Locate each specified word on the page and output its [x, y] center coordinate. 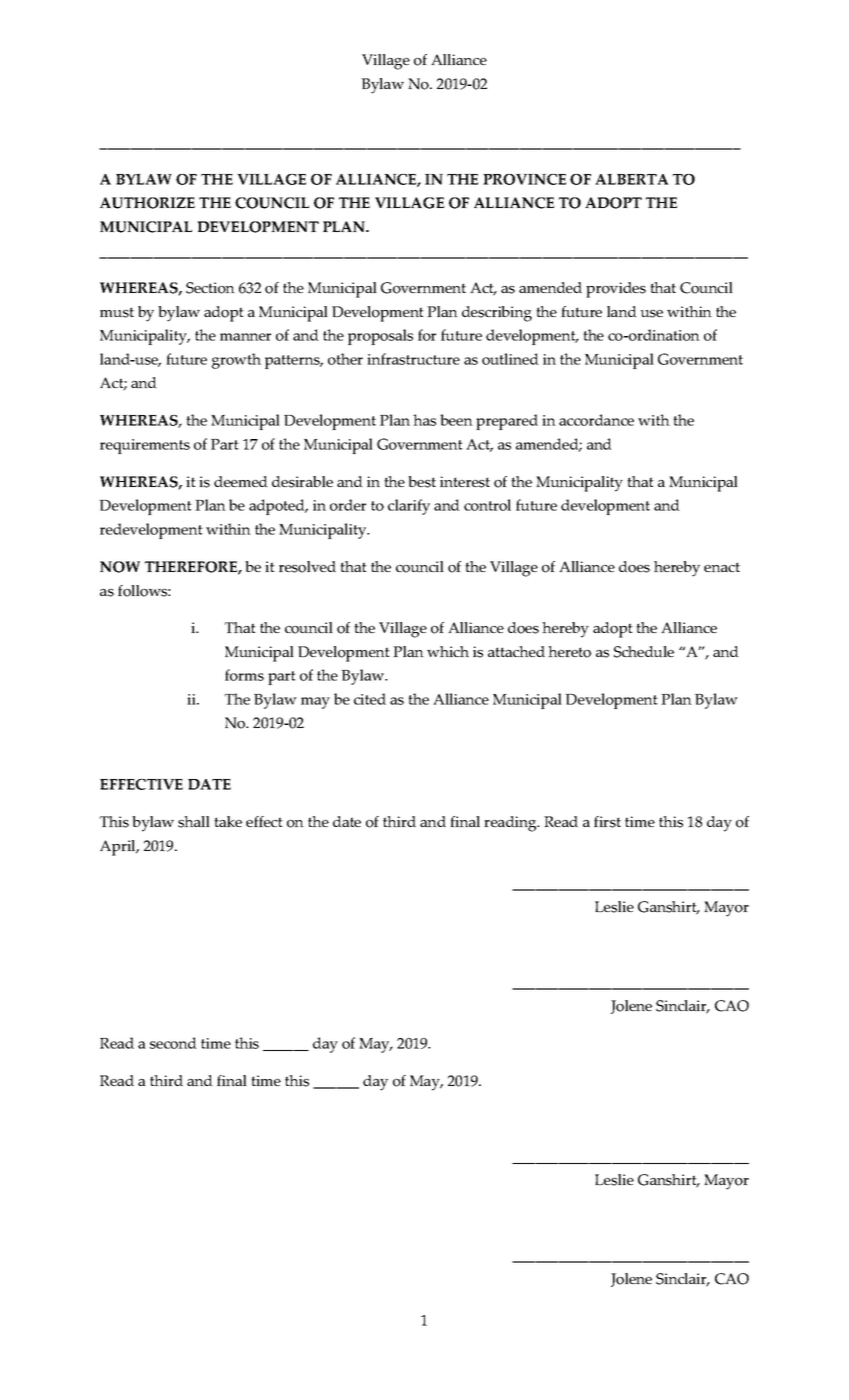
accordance [596, 420]
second [173, 1043]
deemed [241, 481]
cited [370, 699]
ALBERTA [632, 179]
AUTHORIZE [147, 203]
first [607, 822]
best [422, 482]
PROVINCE [524, 179]
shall [194, 822]
